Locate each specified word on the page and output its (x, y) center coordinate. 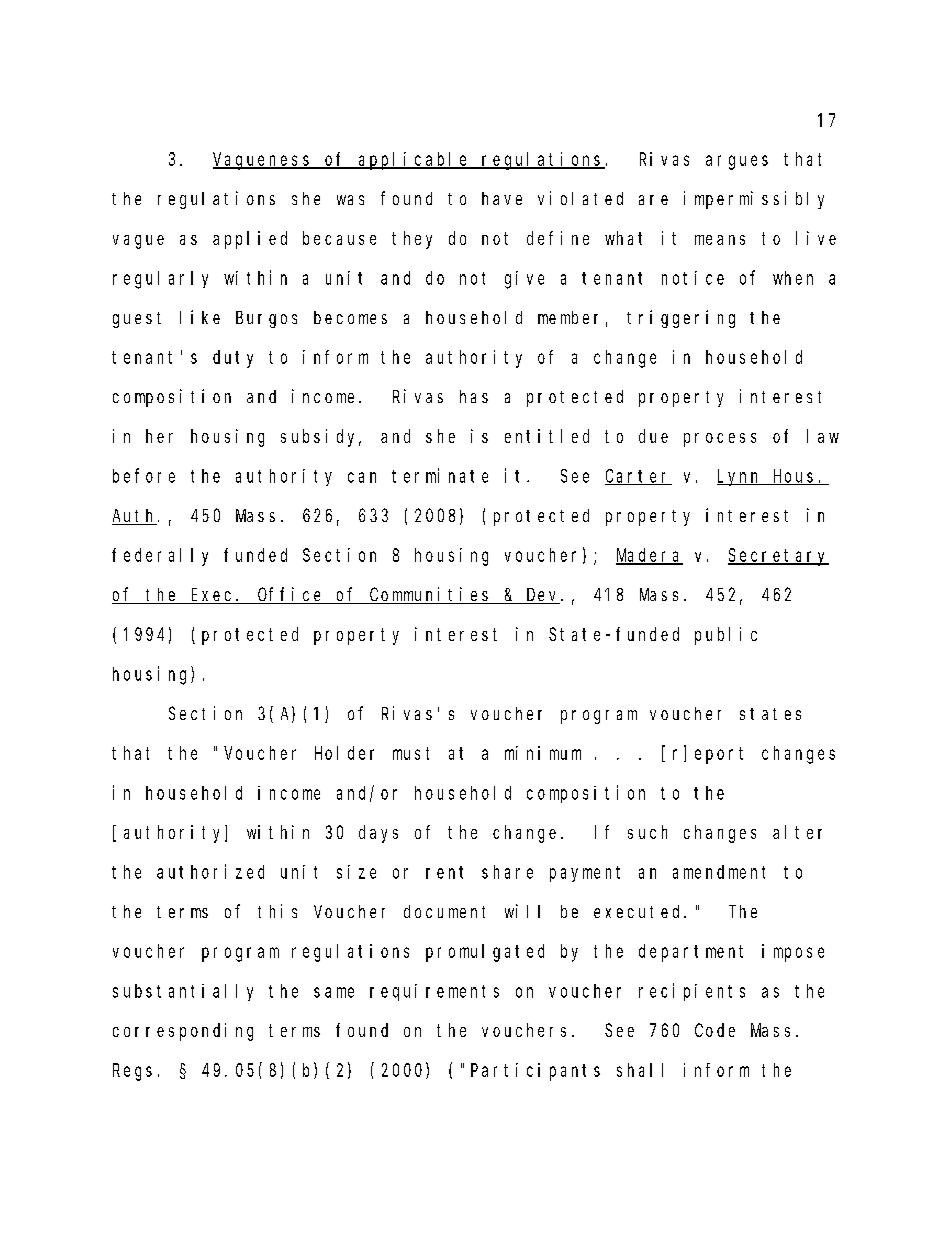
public (726, 636)
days (378, 834)
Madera (649, 556)
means (720, 240)
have (502, 198)
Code (715, 1030)
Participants (535, 1072)
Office (291, 595)
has (474, 396)
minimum (543, 753)
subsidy (321, 438)
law (823, 436)
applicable (414, 161)
